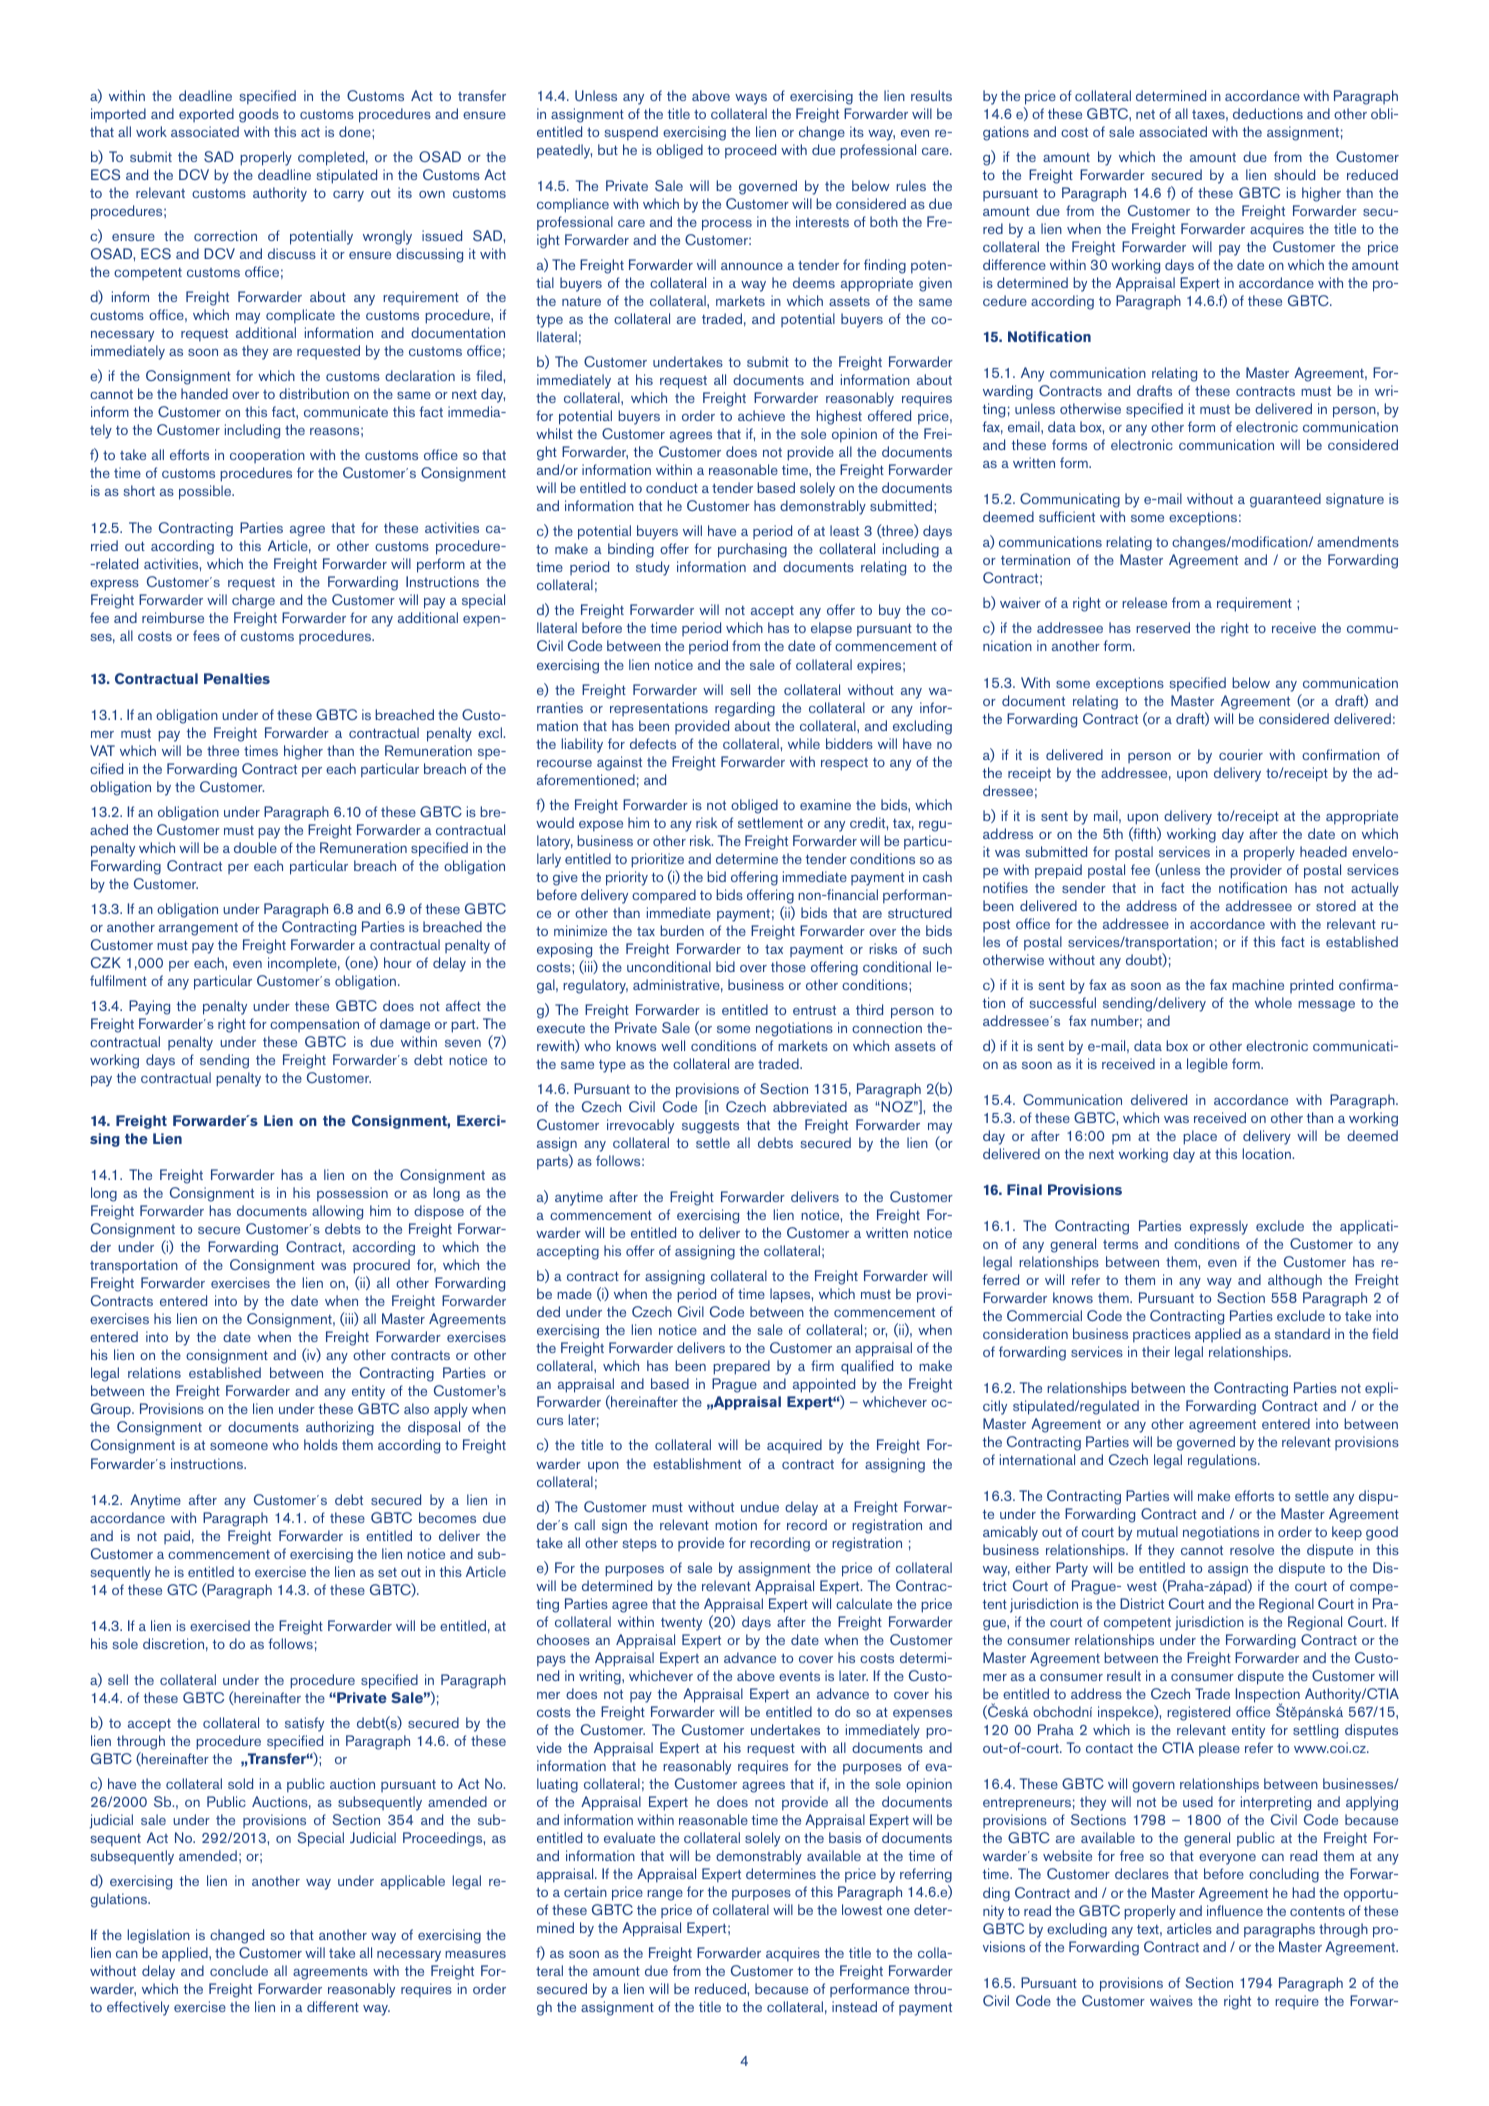 This screenshot has width=1489, height=2106. I want to click on ways, so click(751, 99).
